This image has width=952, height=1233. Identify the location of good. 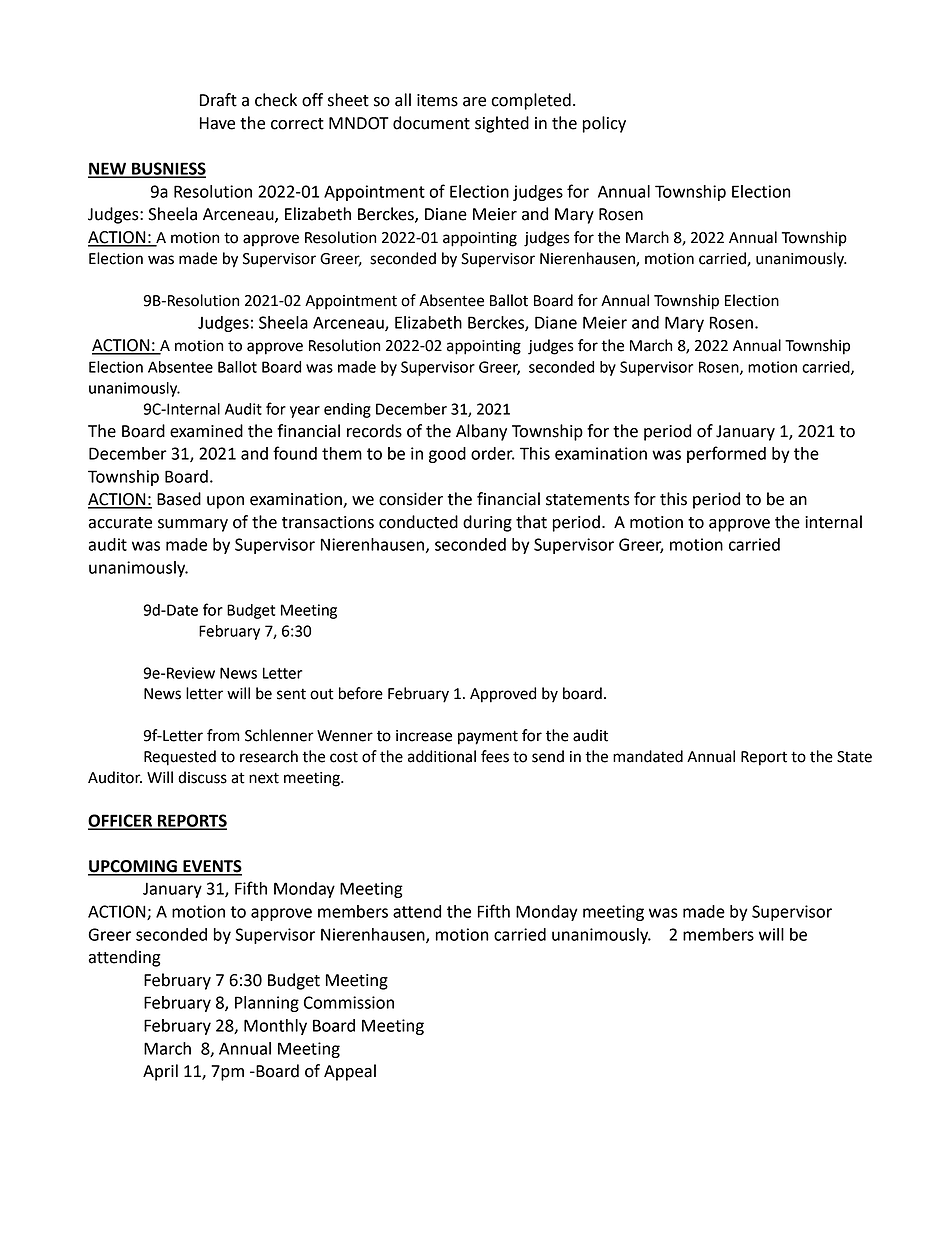
(447, 455).
